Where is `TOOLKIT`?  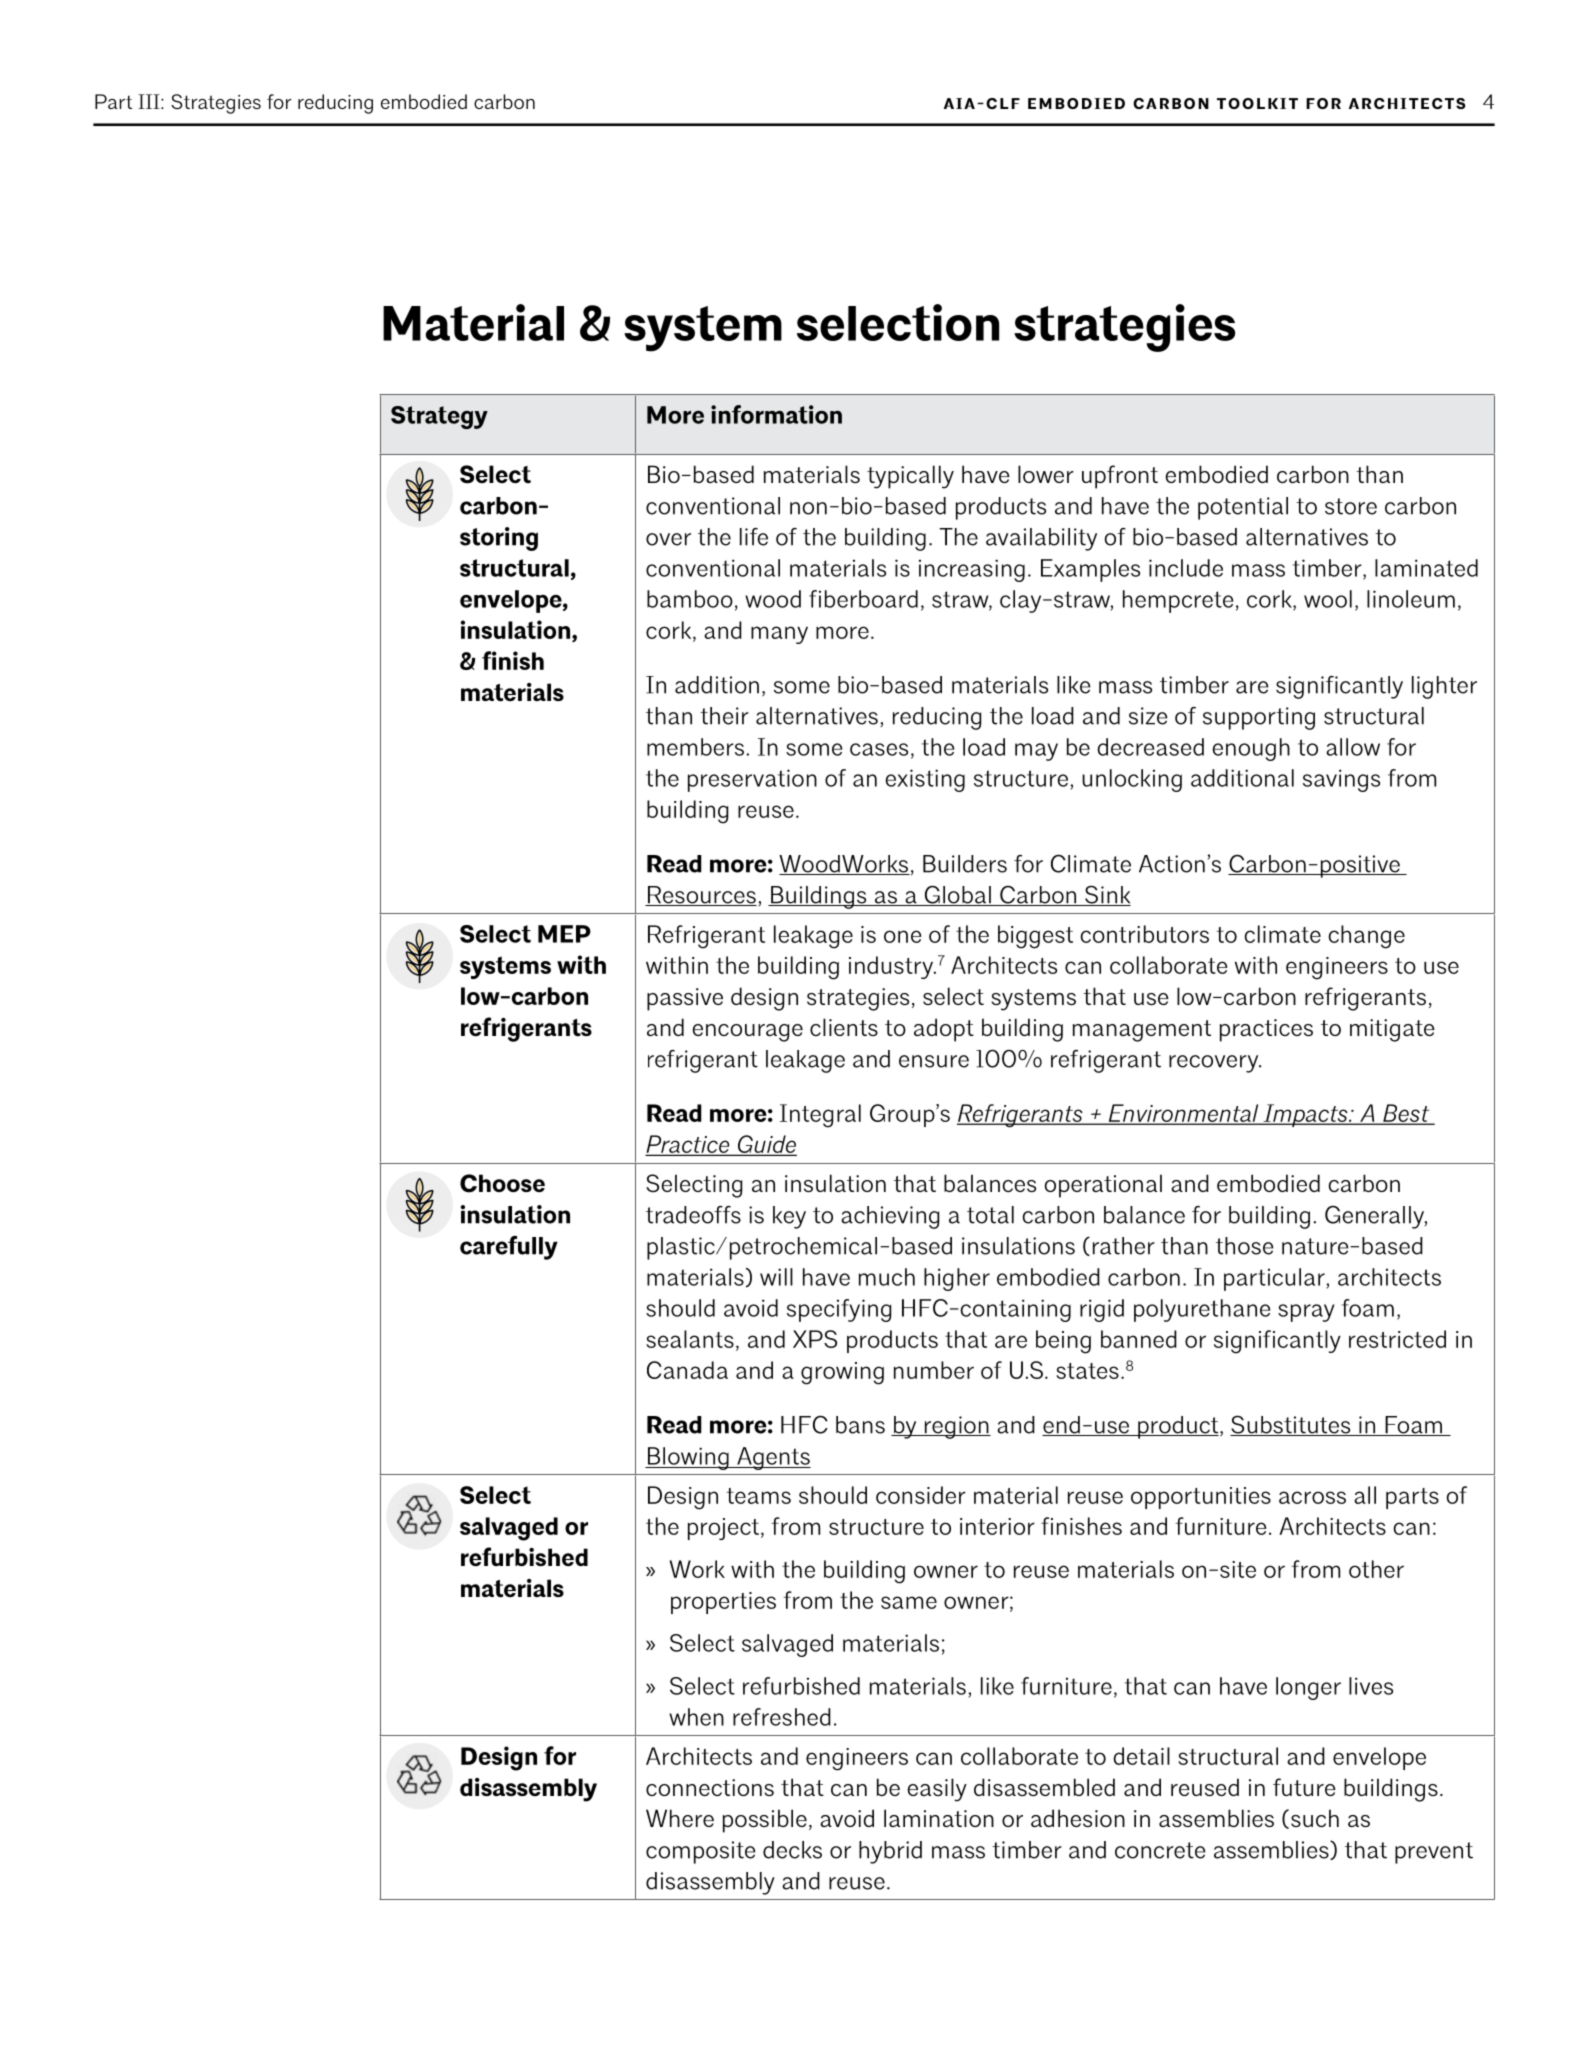
TOOLKIT is located at coordinates (1257, 103).
